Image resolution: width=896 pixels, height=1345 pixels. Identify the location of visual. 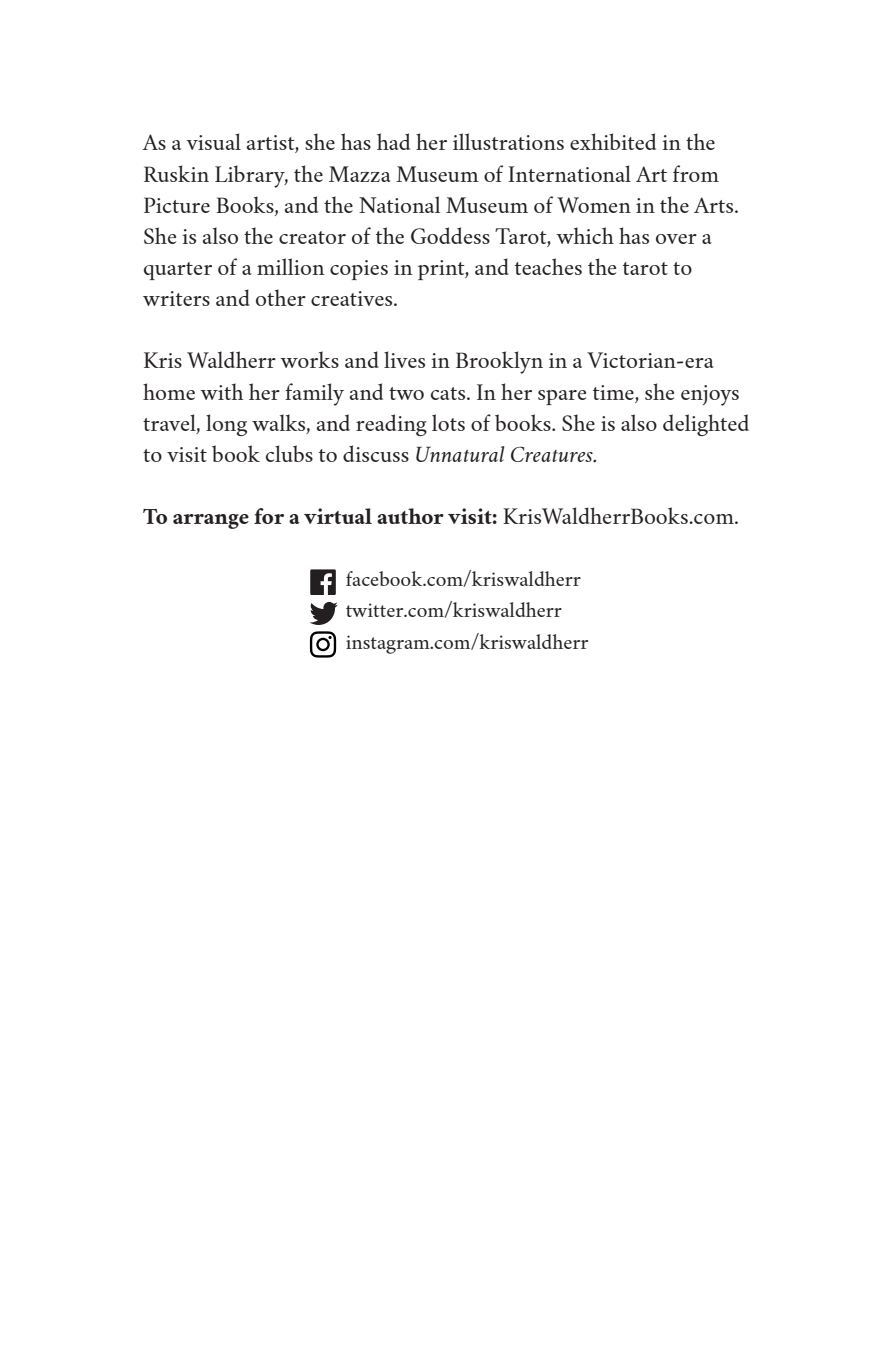
(213, 141).
